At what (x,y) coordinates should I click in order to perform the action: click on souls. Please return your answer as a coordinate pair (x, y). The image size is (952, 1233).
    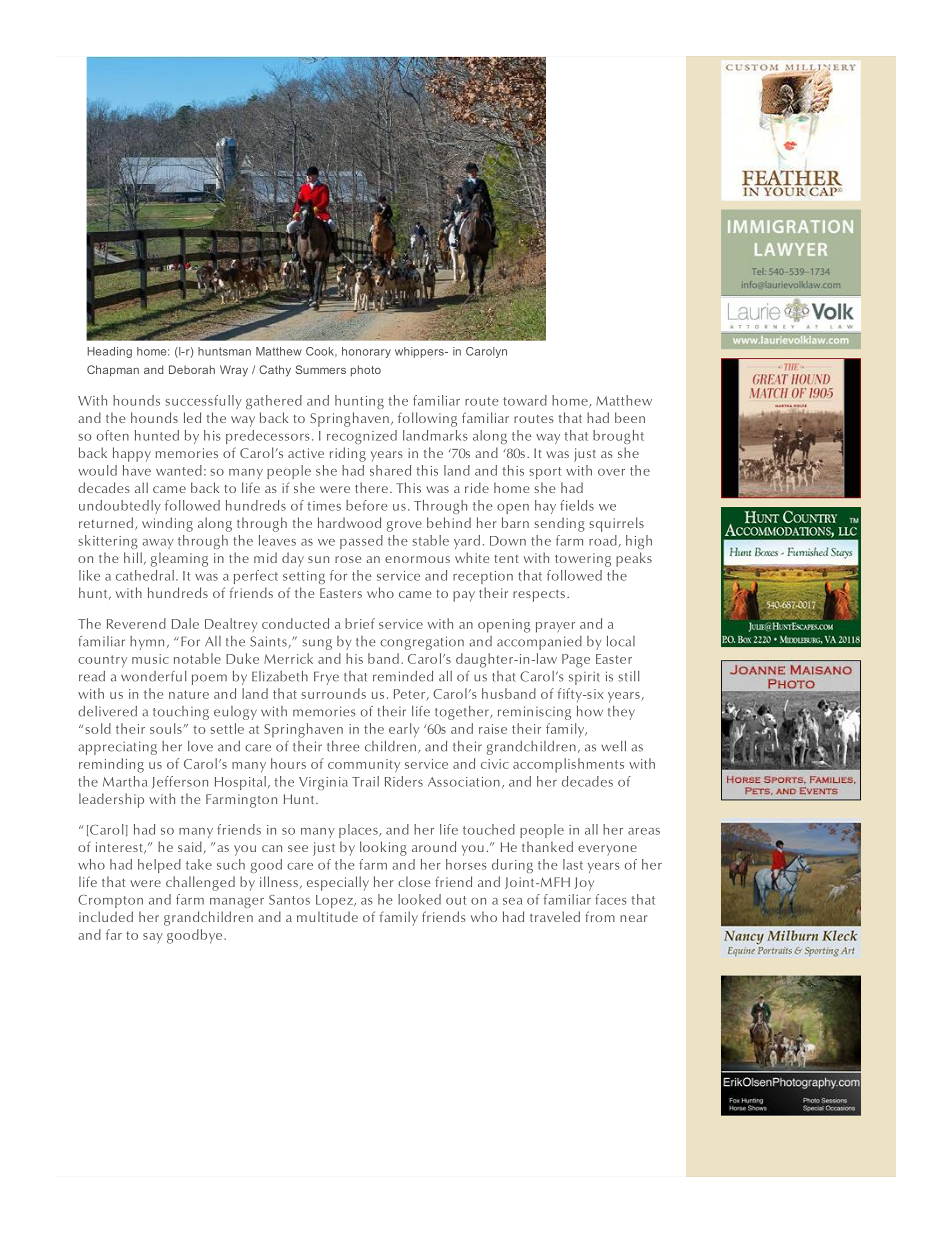
    Looking at the image, I should click on (167, 728).
